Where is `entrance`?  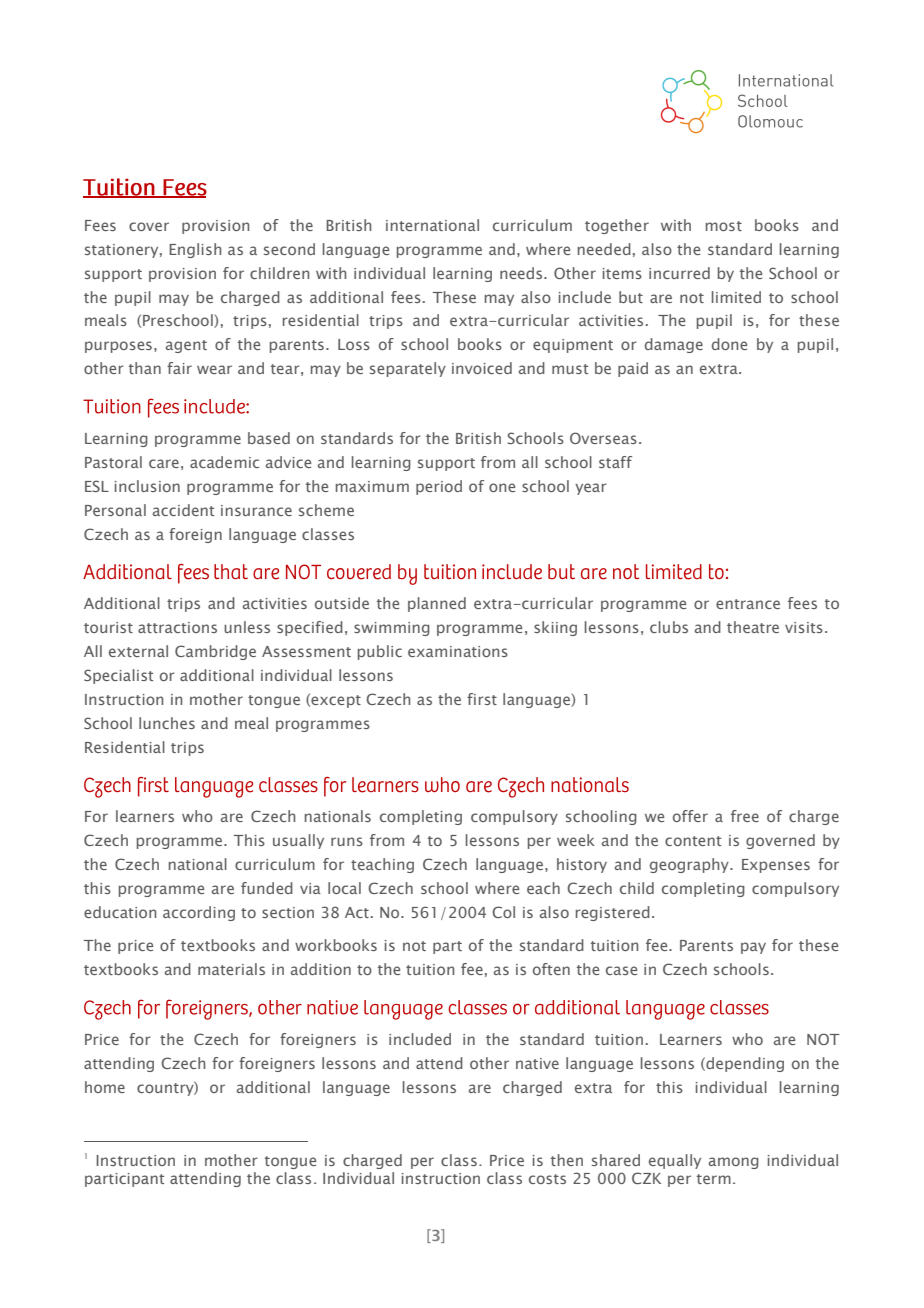
entrance is located at coordinates (748, 604).
